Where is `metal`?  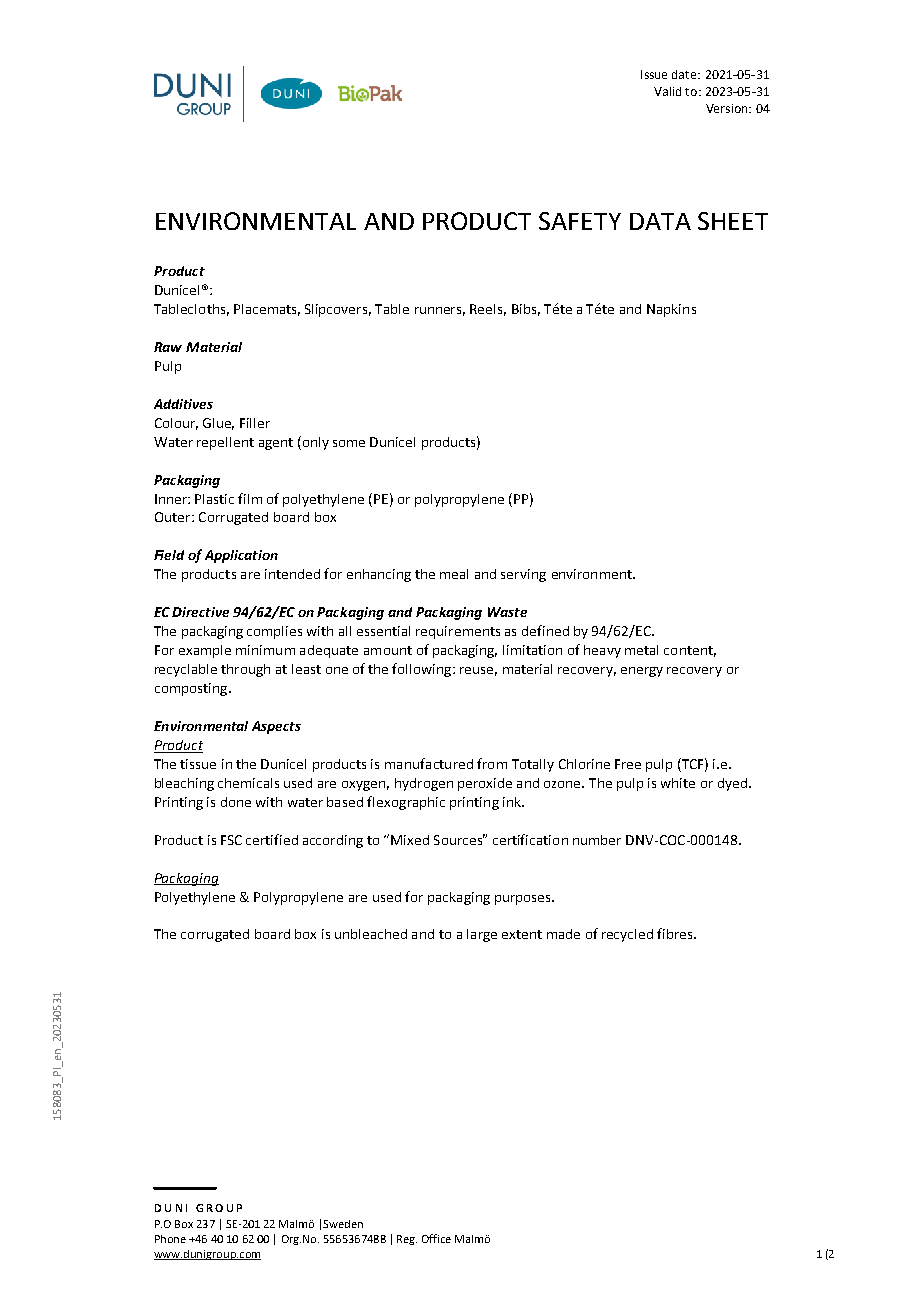
metal is located at coordinates (641, 650).
